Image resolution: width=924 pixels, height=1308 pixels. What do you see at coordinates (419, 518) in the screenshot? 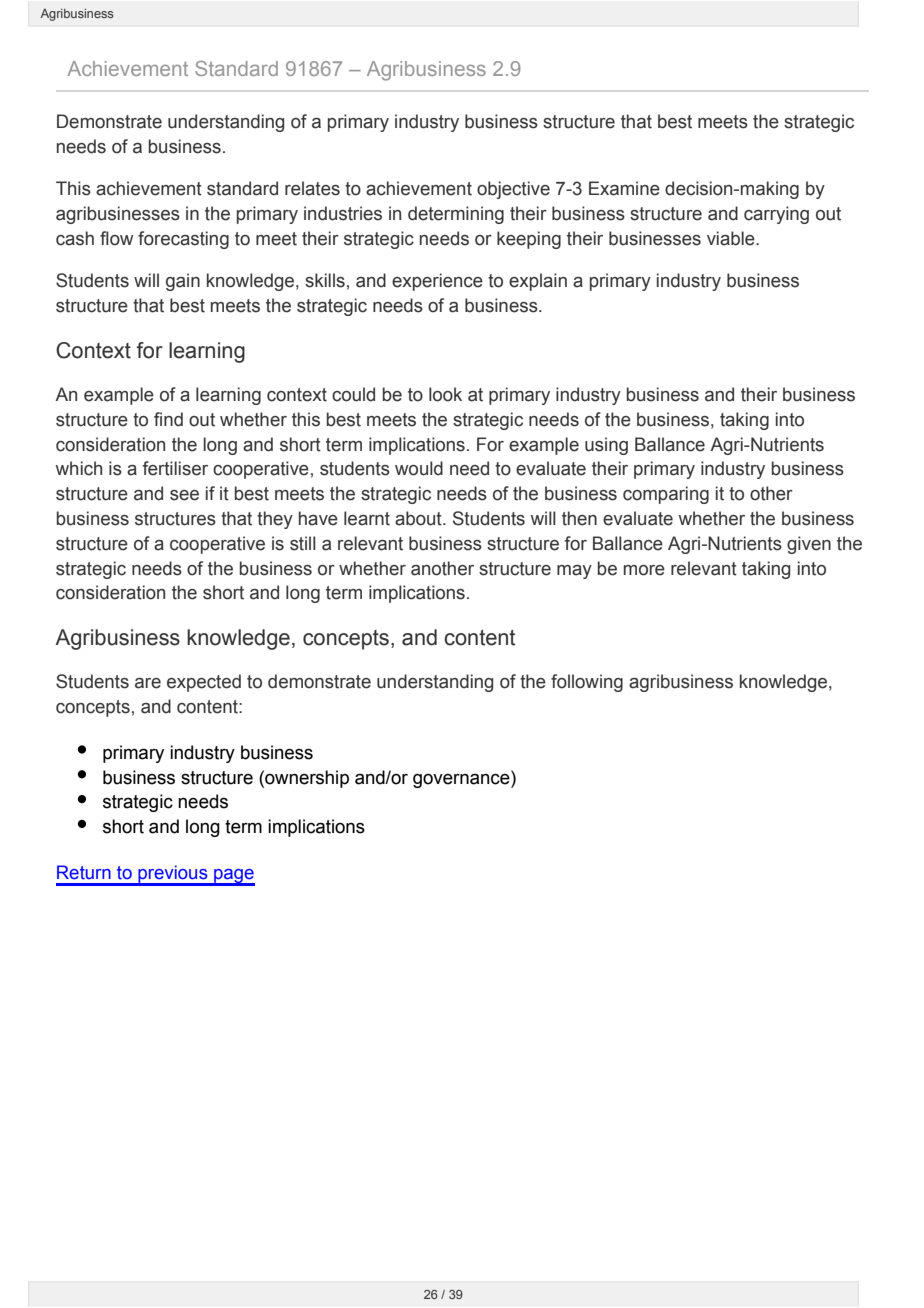
I see `about` at bounding box center [419, 518].
